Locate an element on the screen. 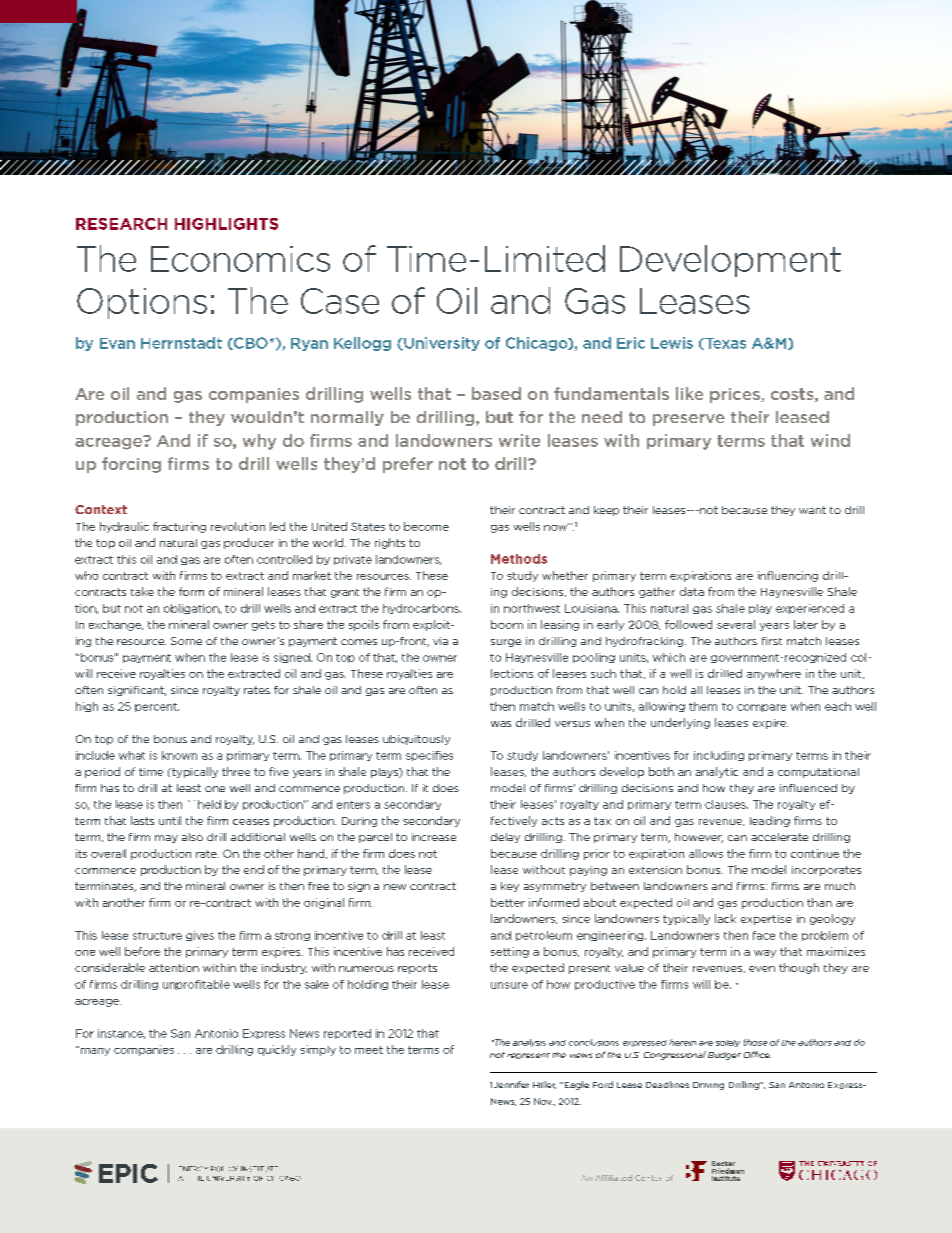 The height and width of the screenshot is (1233, 952). Texas is located at coordinates (724, 344).
